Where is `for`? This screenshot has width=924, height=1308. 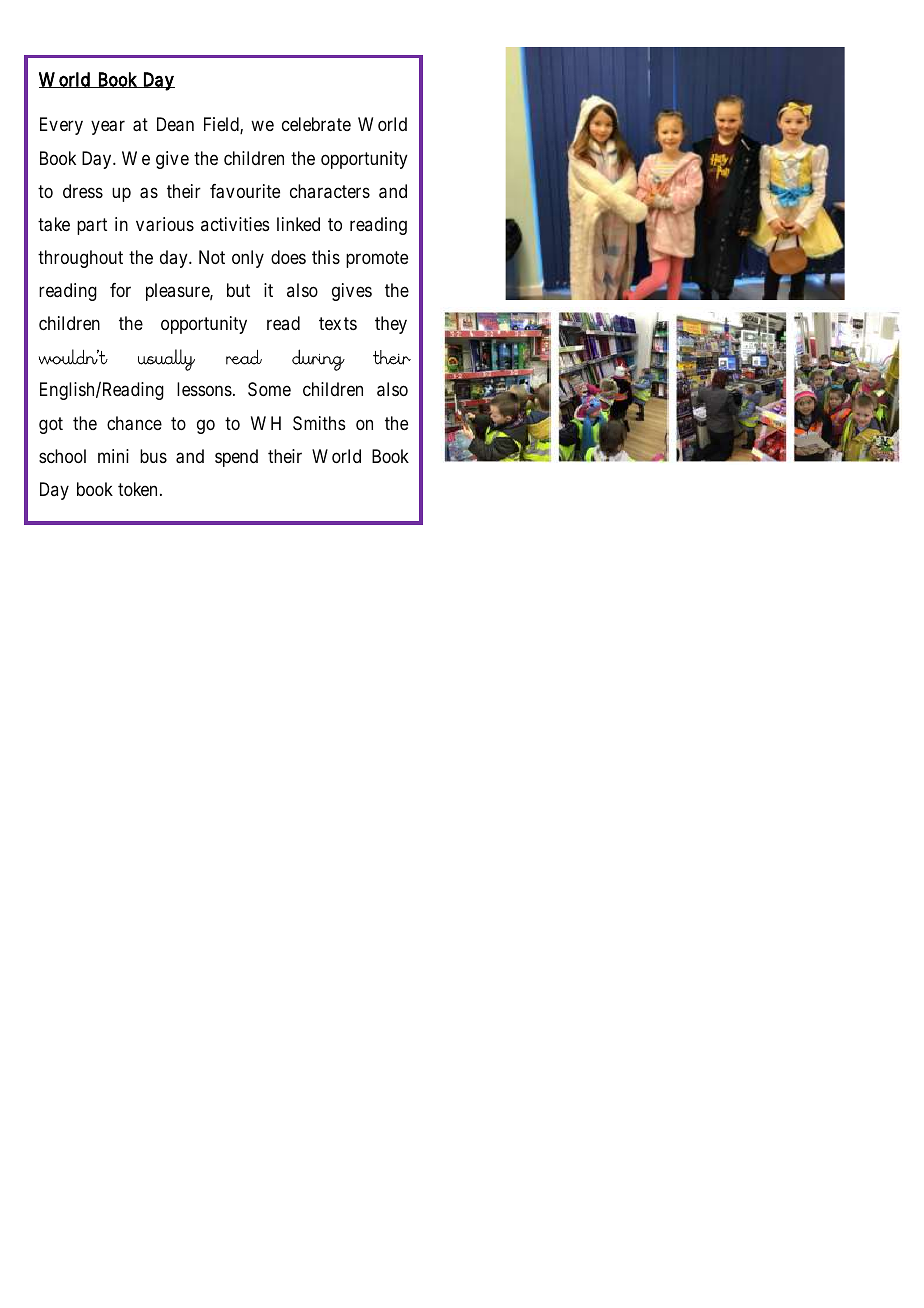
for is located at coordinates (120, 290).
